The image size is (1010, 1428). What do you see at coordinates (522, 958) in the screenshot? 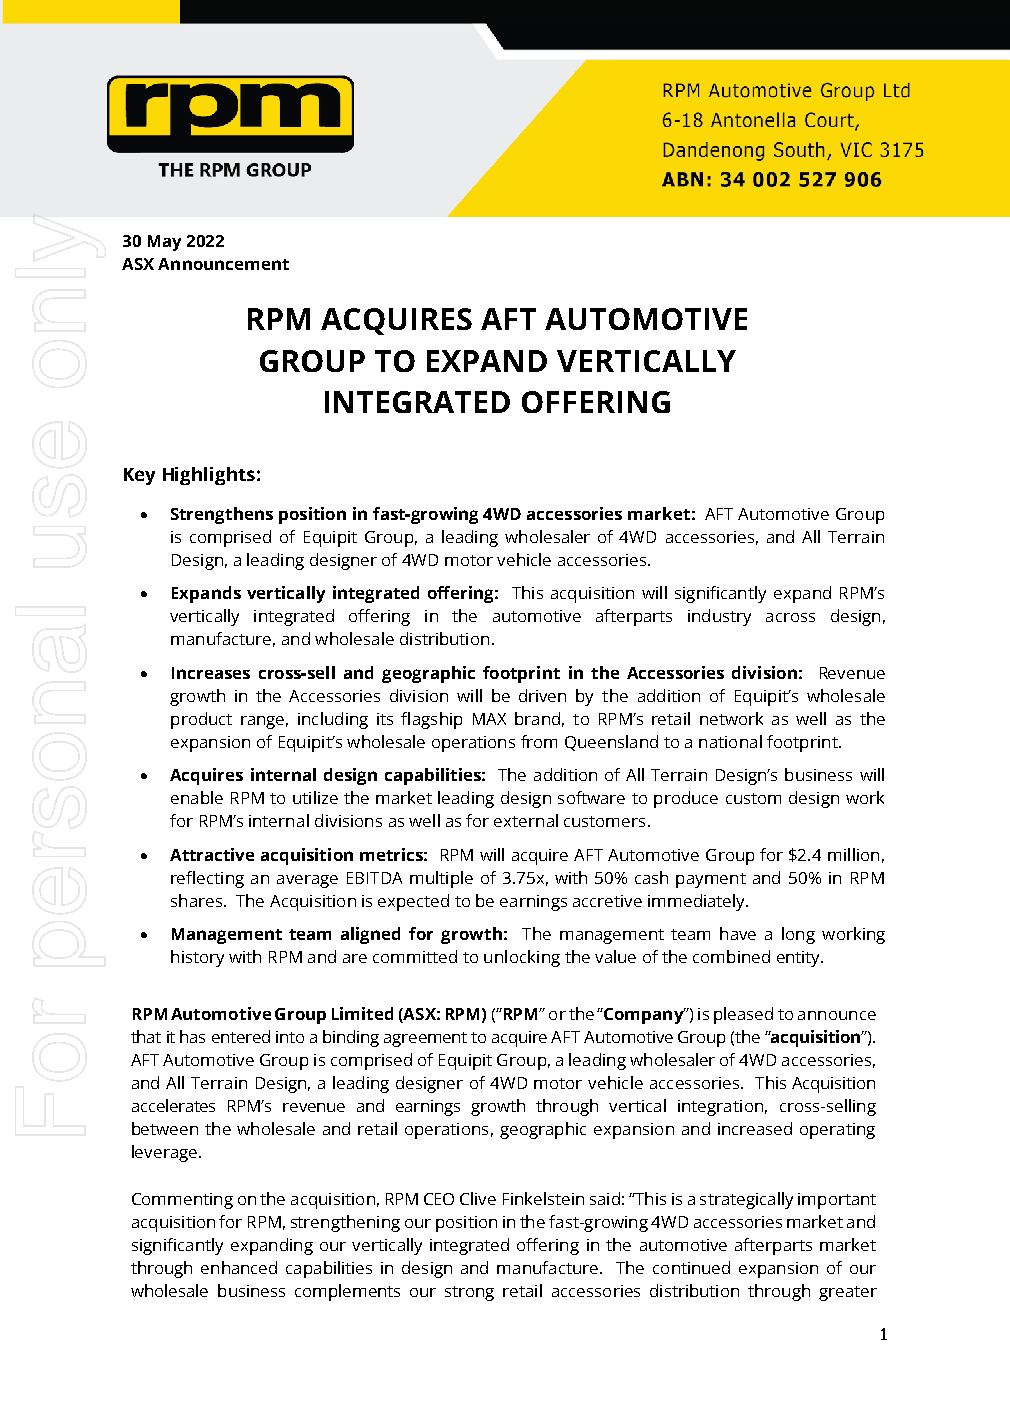
I see `unlocking` at bounding box center [522, 958].
